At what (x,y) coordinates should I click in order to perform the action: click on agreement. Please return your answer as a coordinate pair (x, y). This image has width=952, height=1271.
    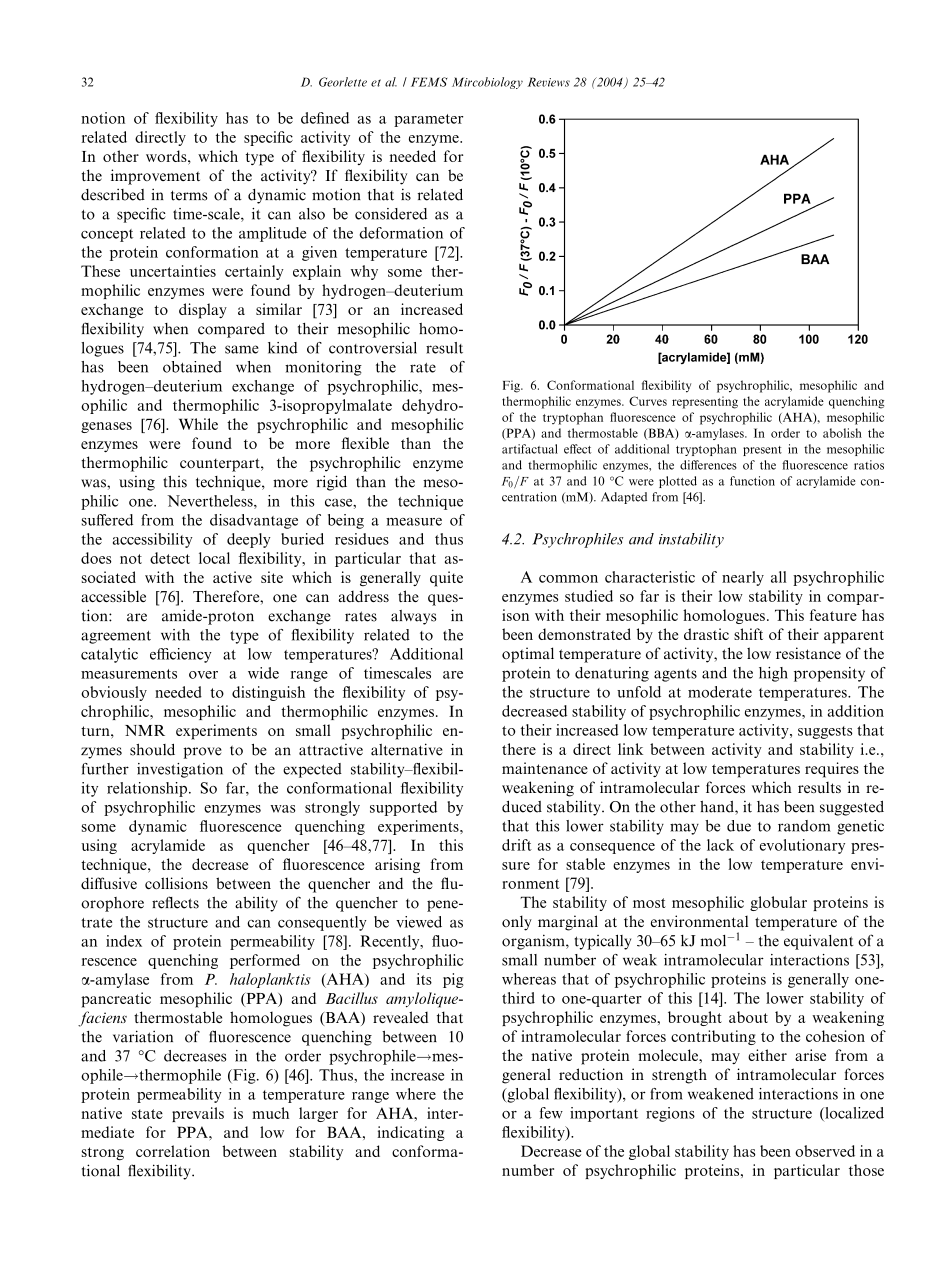
    Looking at the image, I should click on (116, 637).
